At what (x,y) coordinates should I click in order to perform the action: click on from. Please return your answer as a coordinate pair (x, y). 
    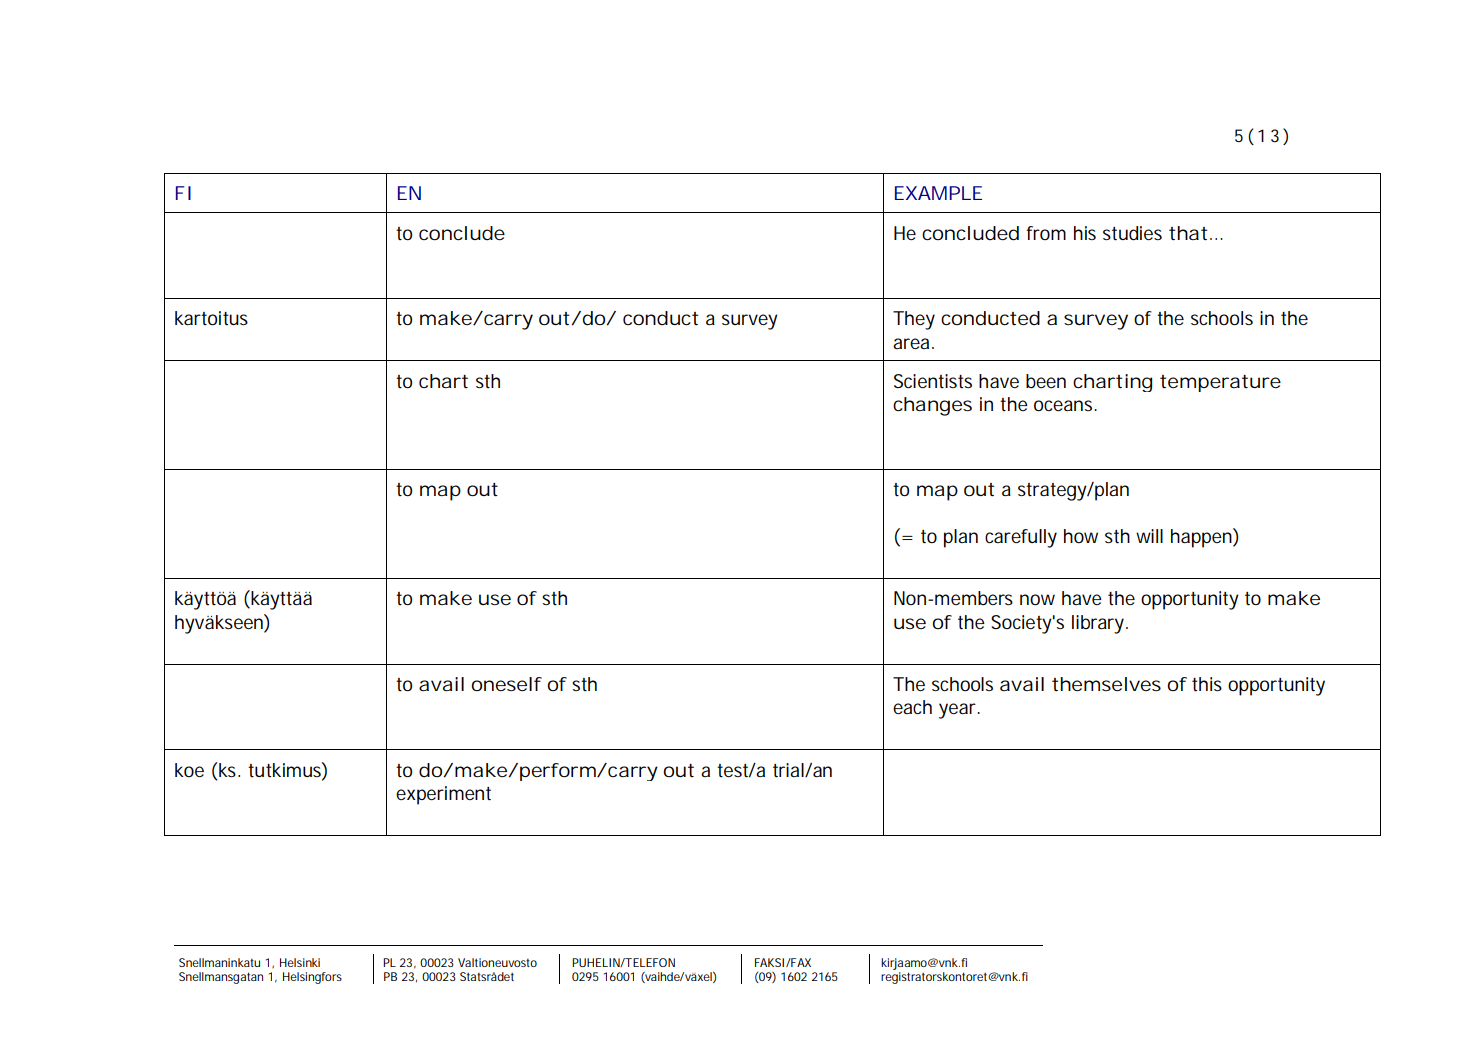
    Looking at the image, I should click on (1046, 233).
